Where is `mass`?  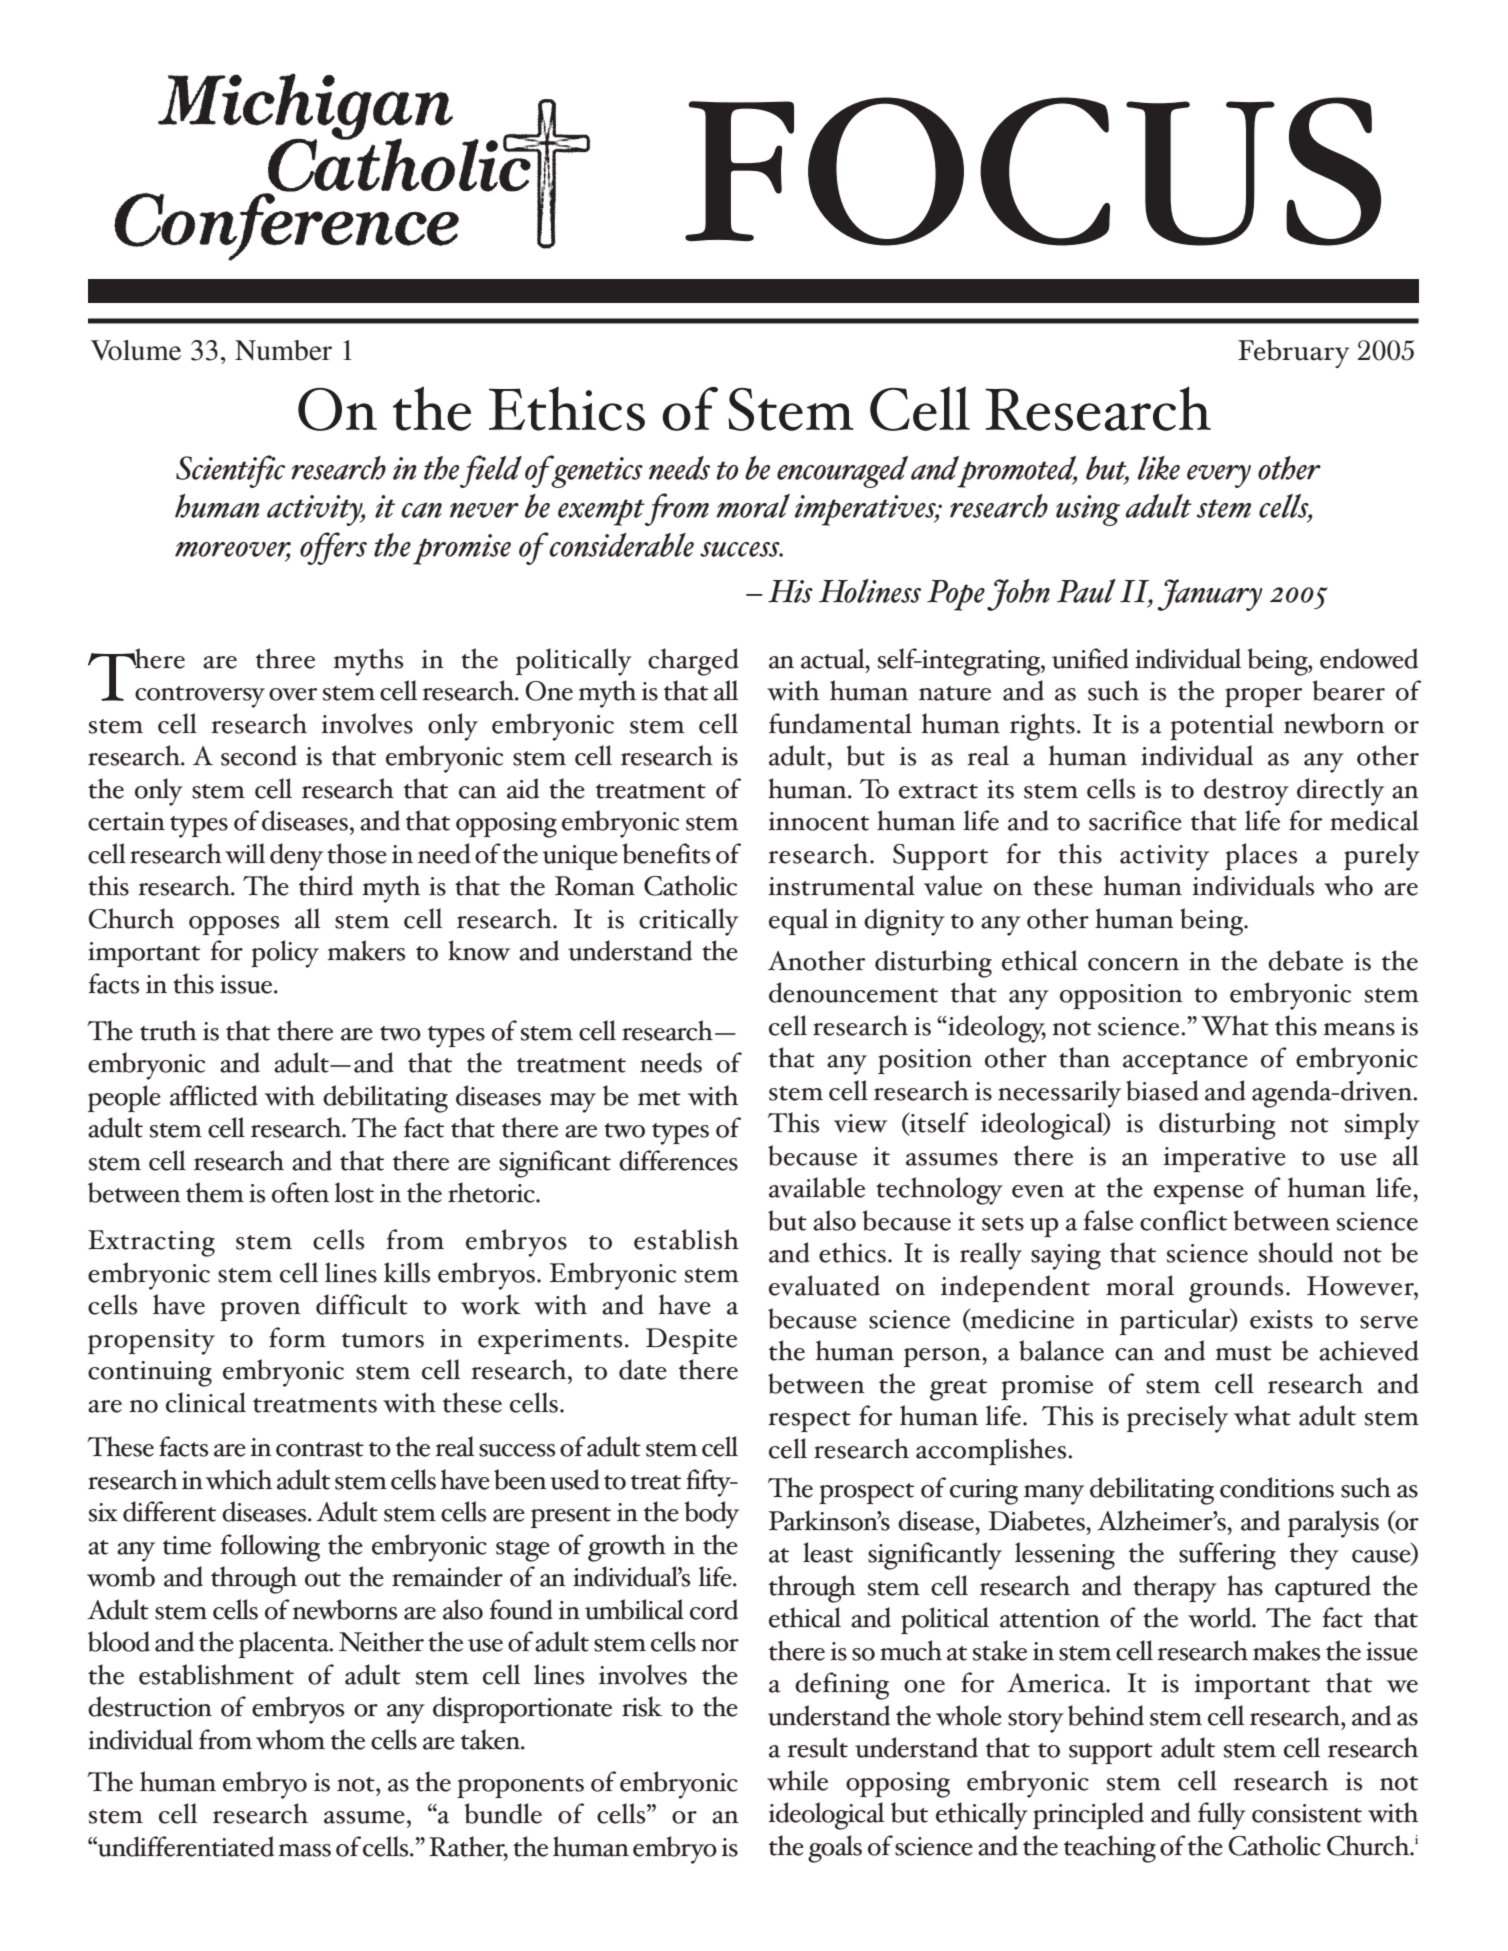 mass is located at coordinates (304, 1850).
